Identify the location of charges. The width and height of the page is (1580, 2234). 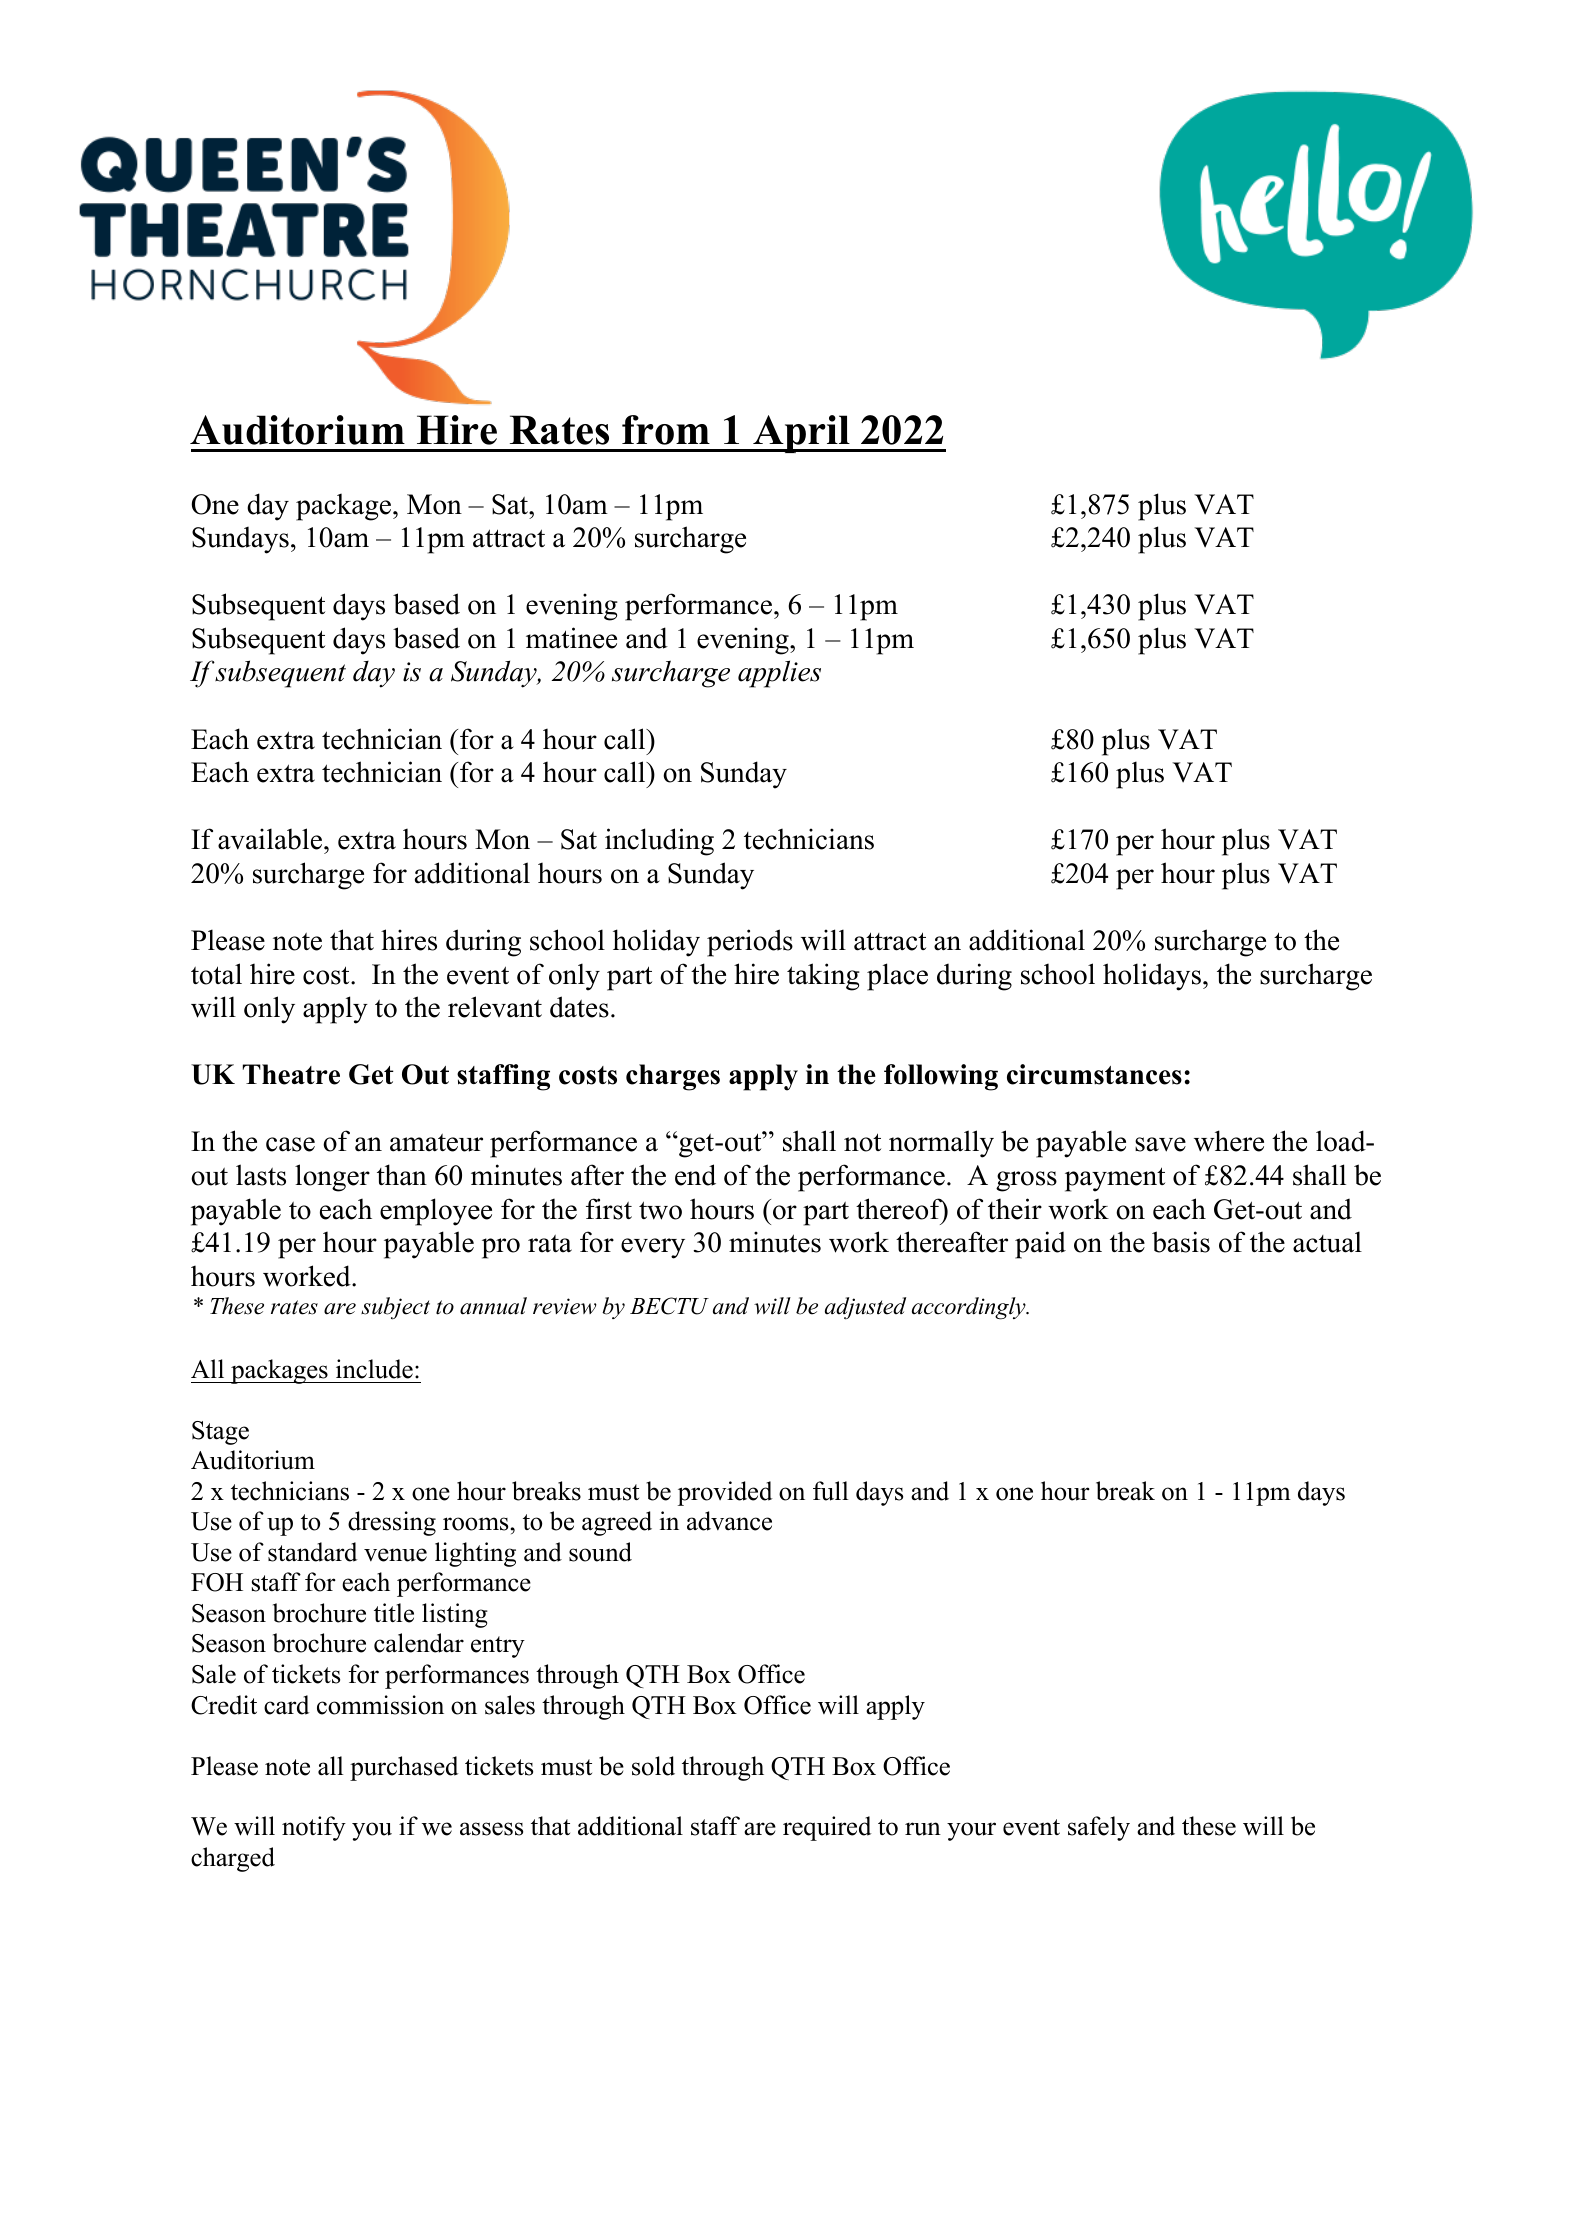
(673, 1077).
